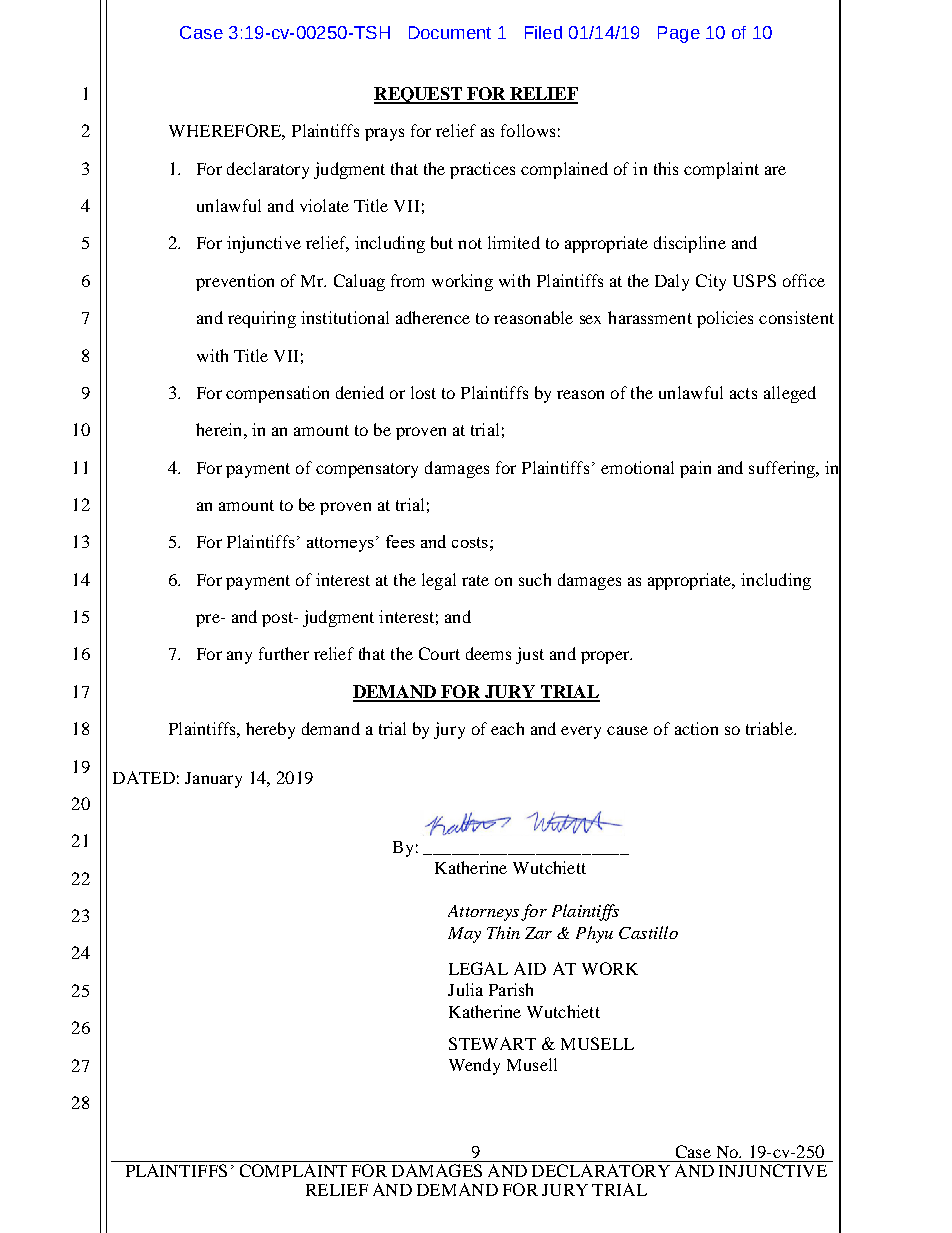 This screenshot has height=1233, width=952. I want to click on any, so click(239, 657).
